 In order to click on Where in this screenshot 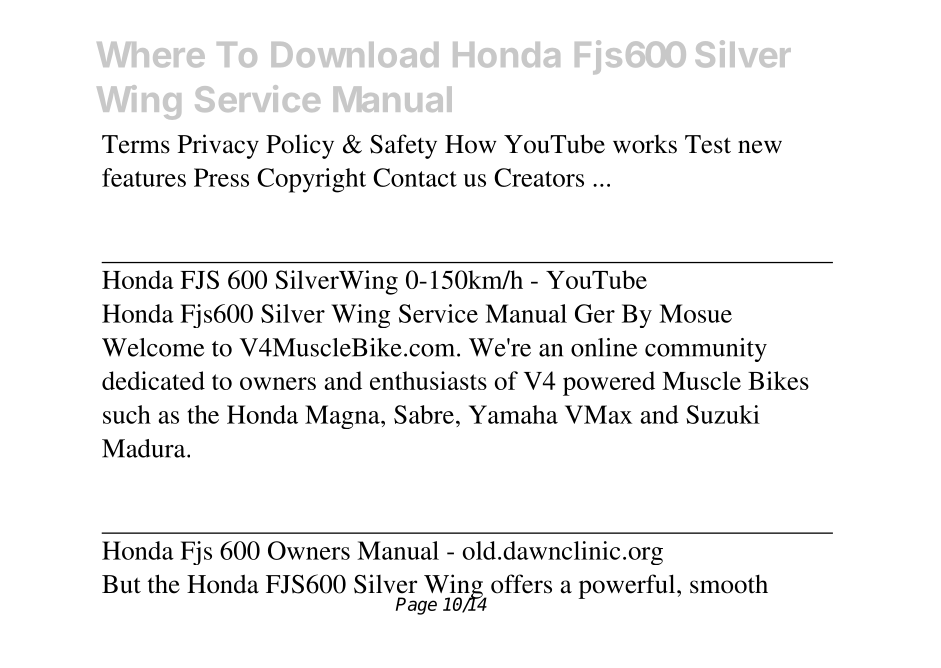, I will do `click(151, 54)`.
